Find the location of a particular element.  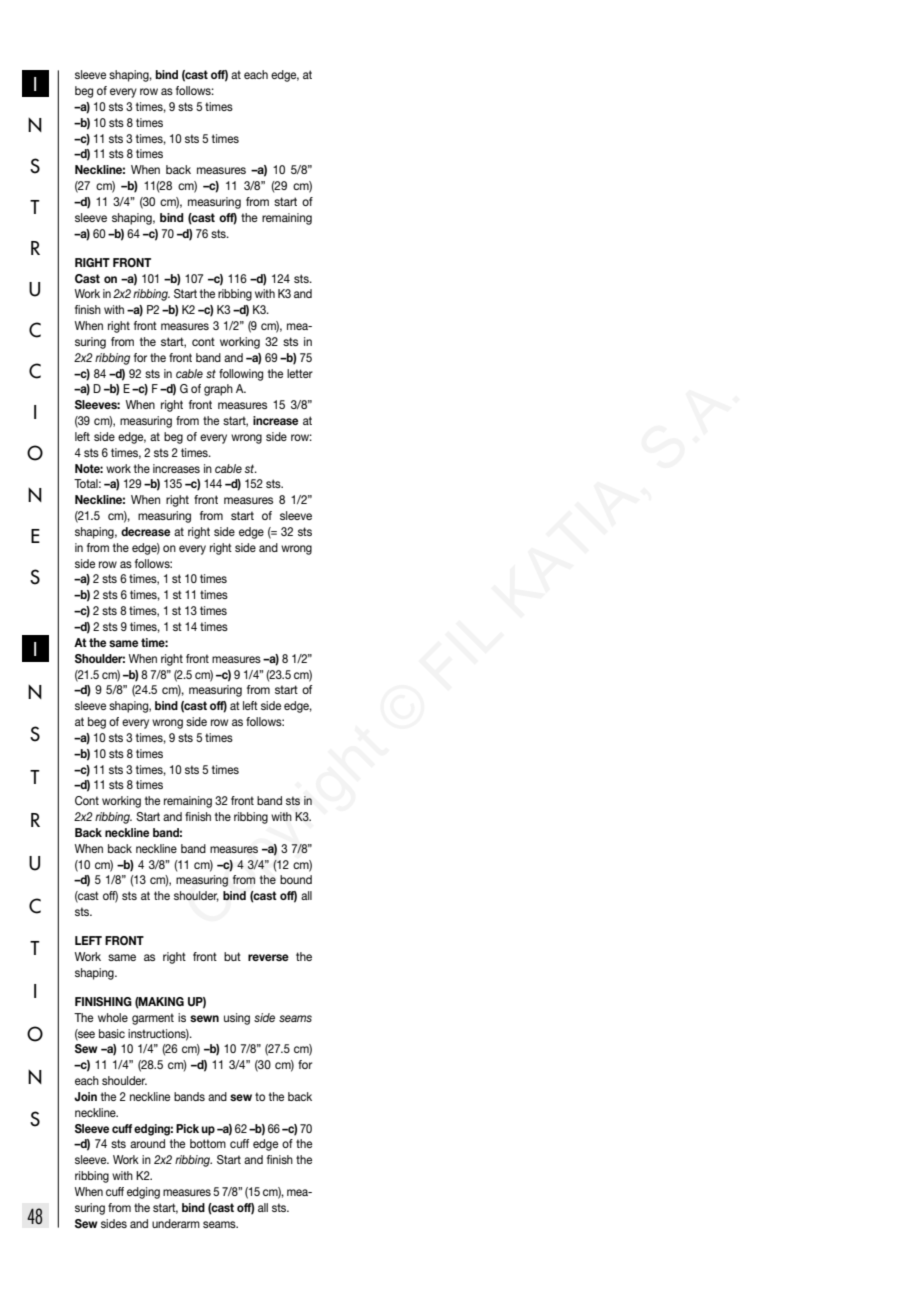

letter is located at coordinates (300, 373).
